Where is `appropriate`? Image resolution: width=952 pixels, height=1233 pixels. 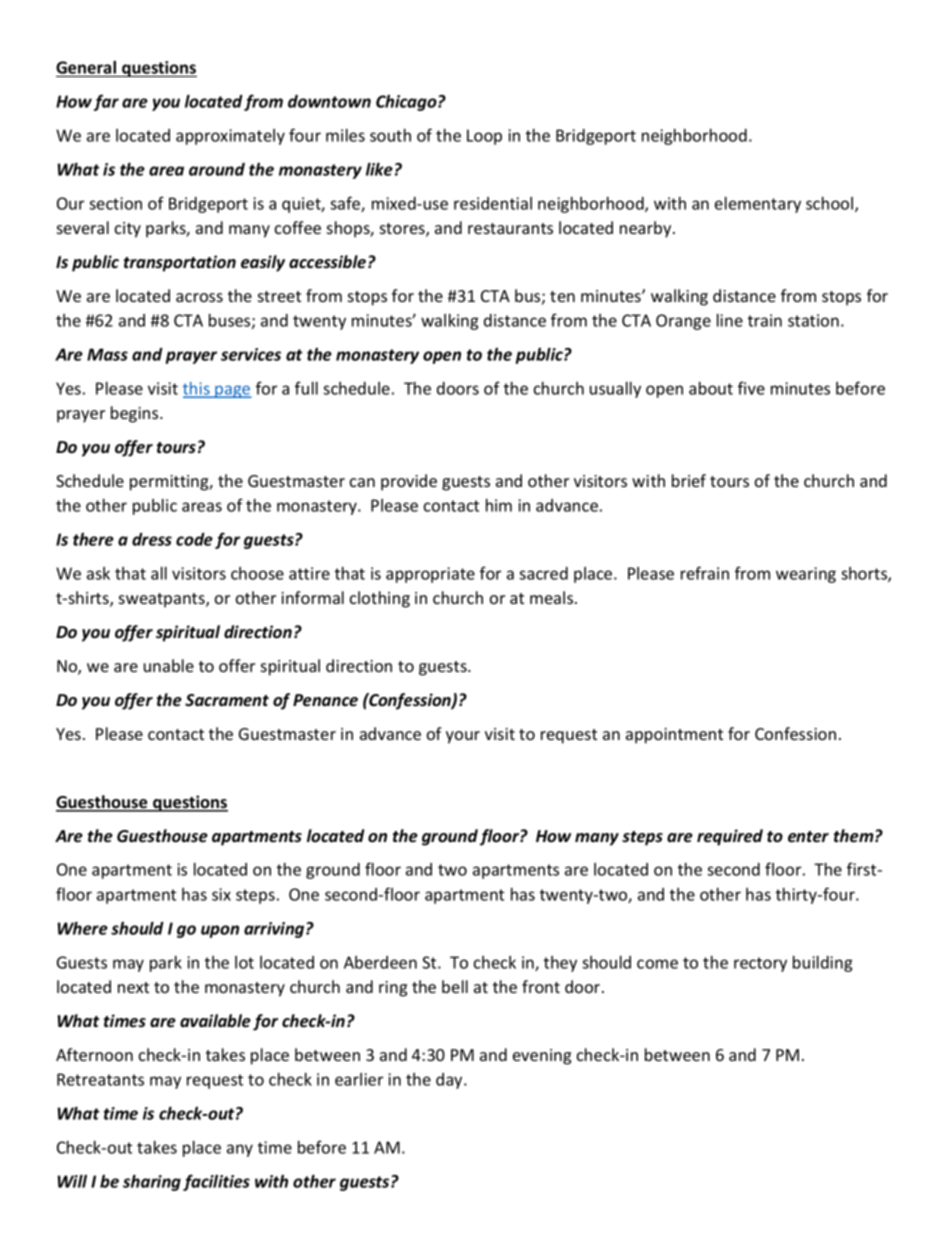
appropriate is located at coordinates (430, 575).
